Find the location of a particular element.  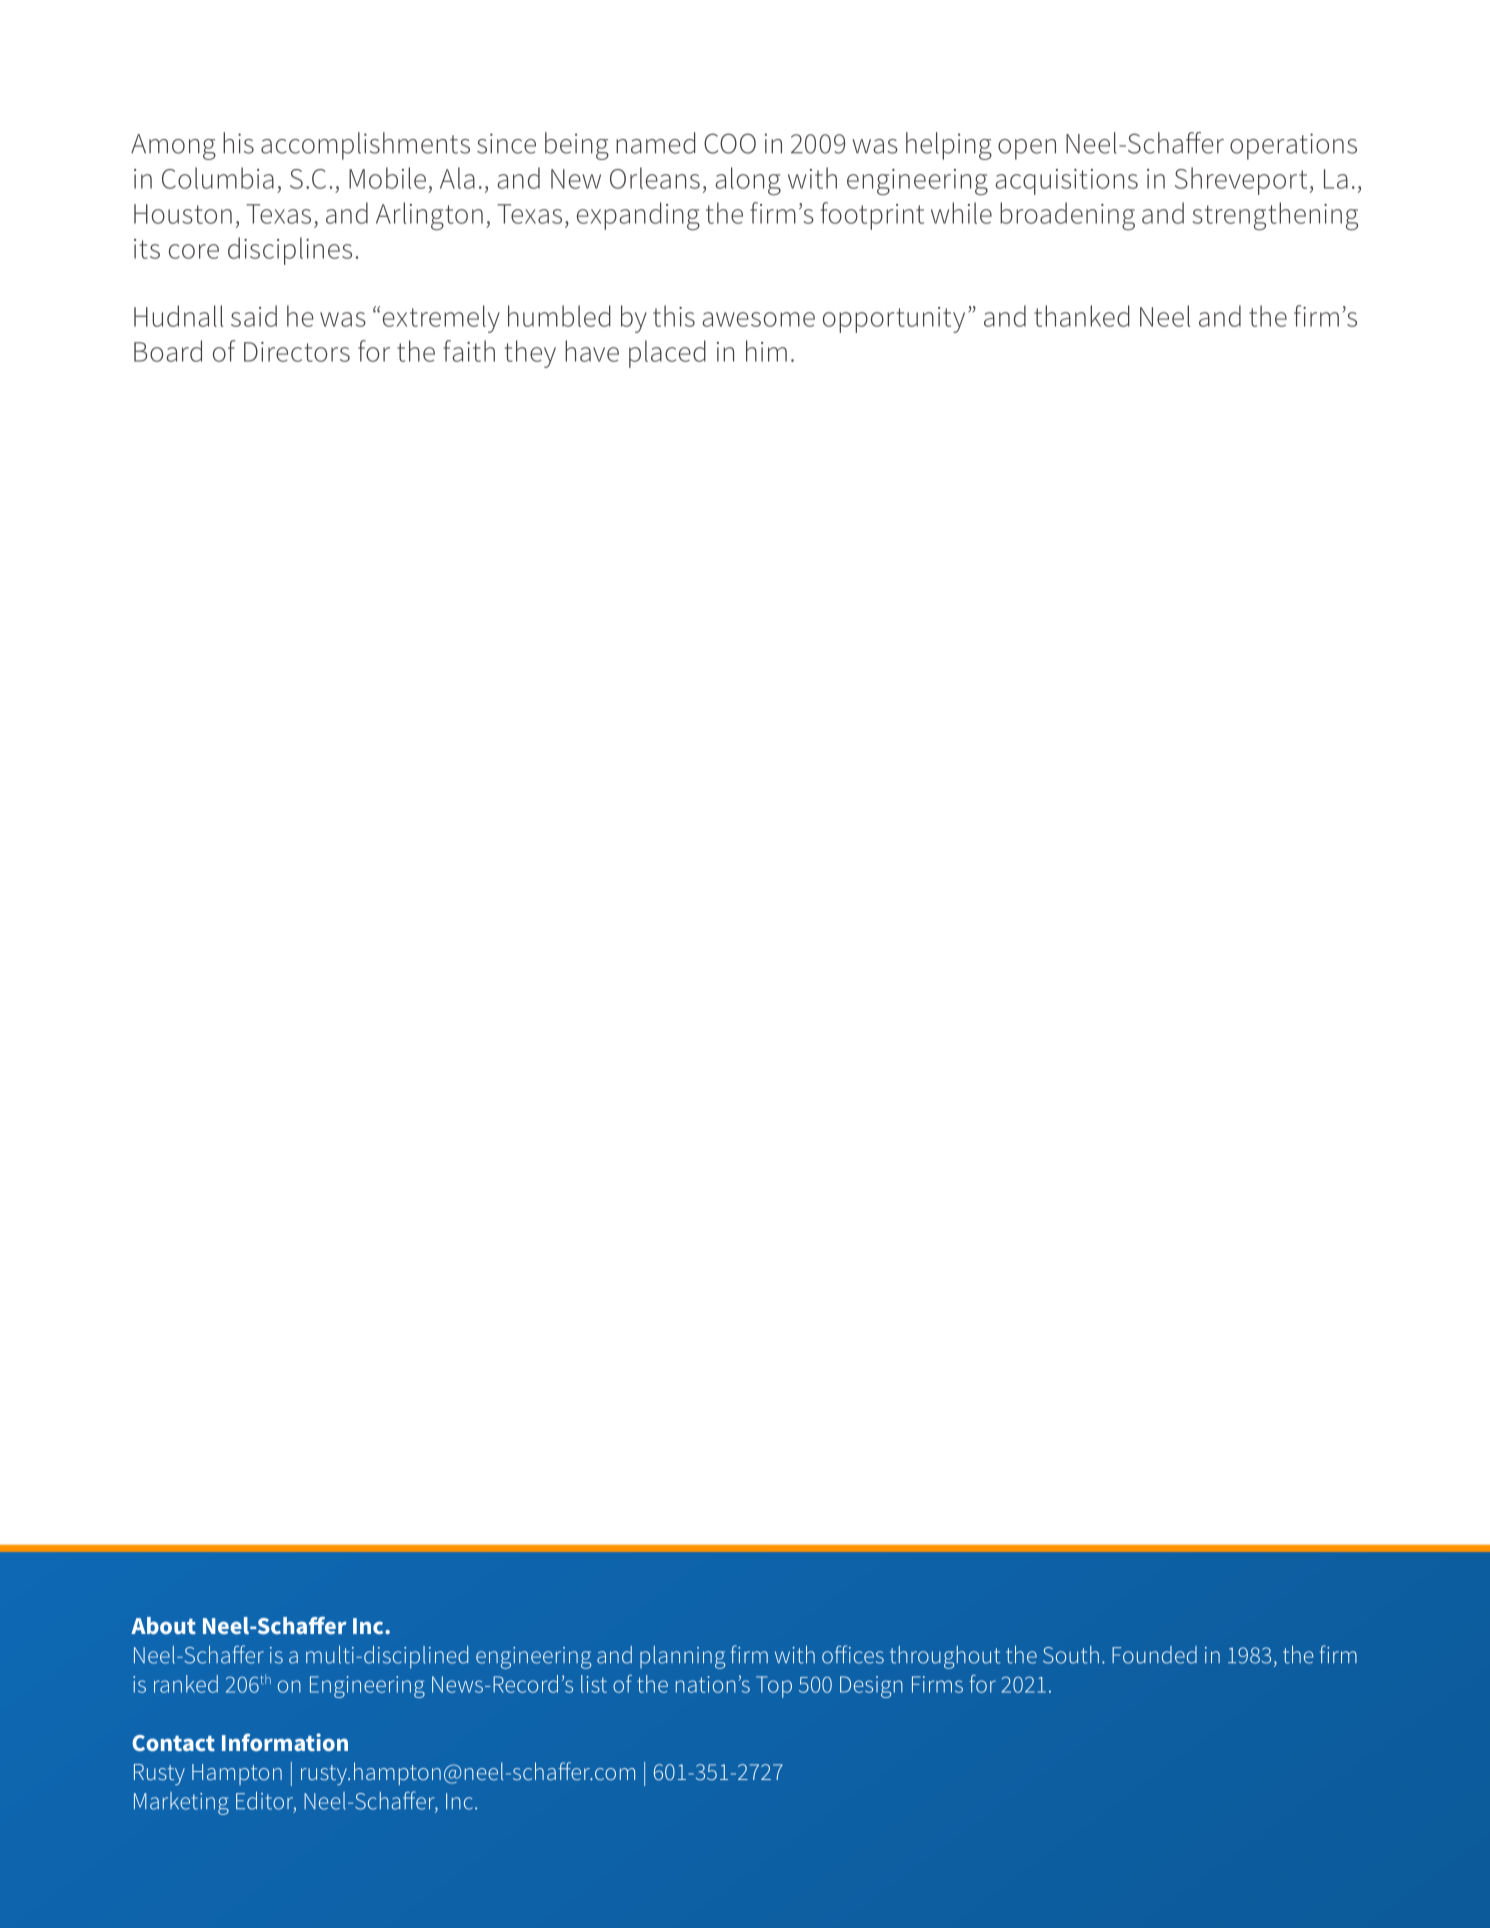

along is located at coordinates (748, 181).
